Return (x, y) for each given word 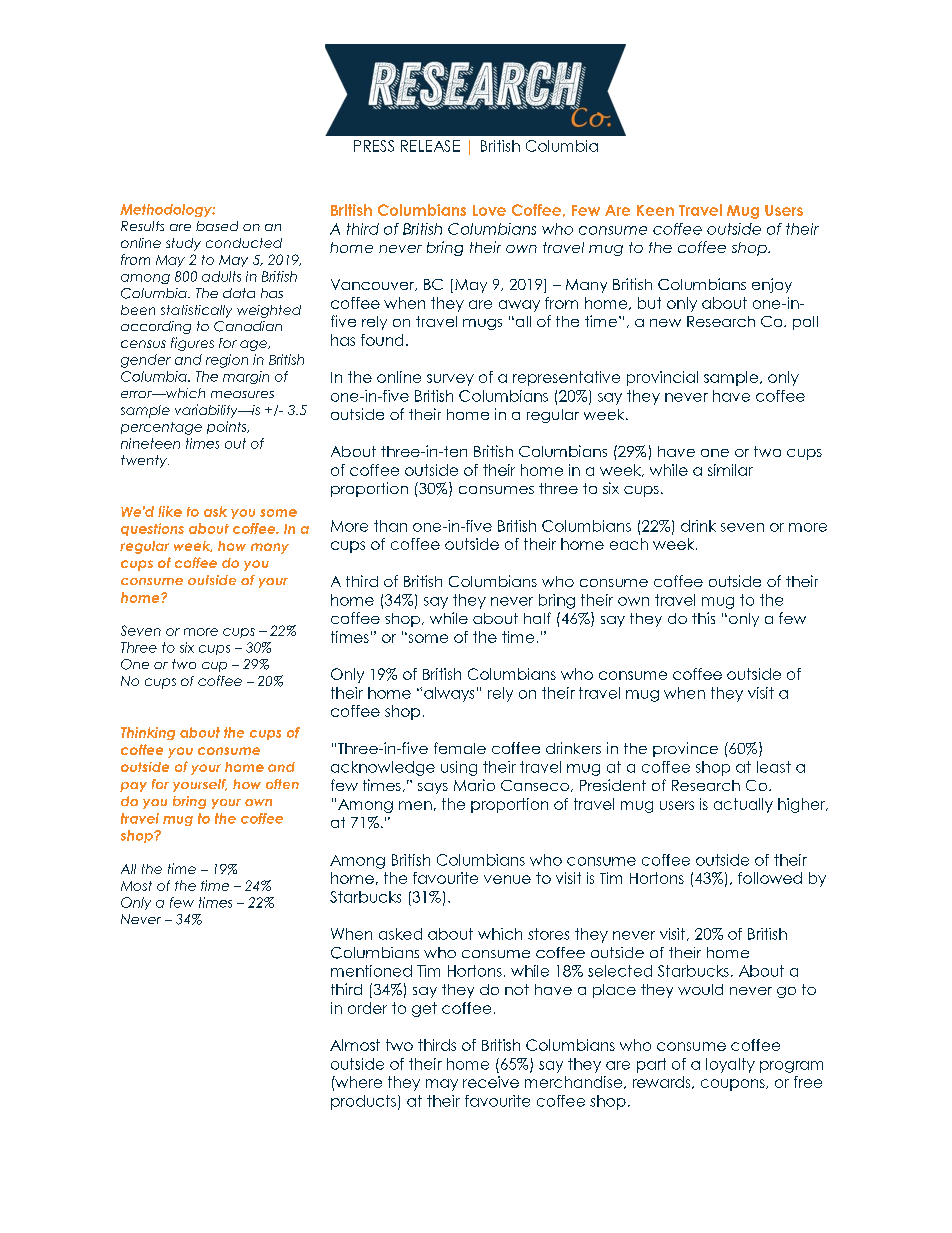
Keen (655, 210)
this (703, 618)
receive (491, 1082)
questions (152, 529)
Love (489, 210)
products (363, 1102)
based (217, 226)
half (537, 618)
